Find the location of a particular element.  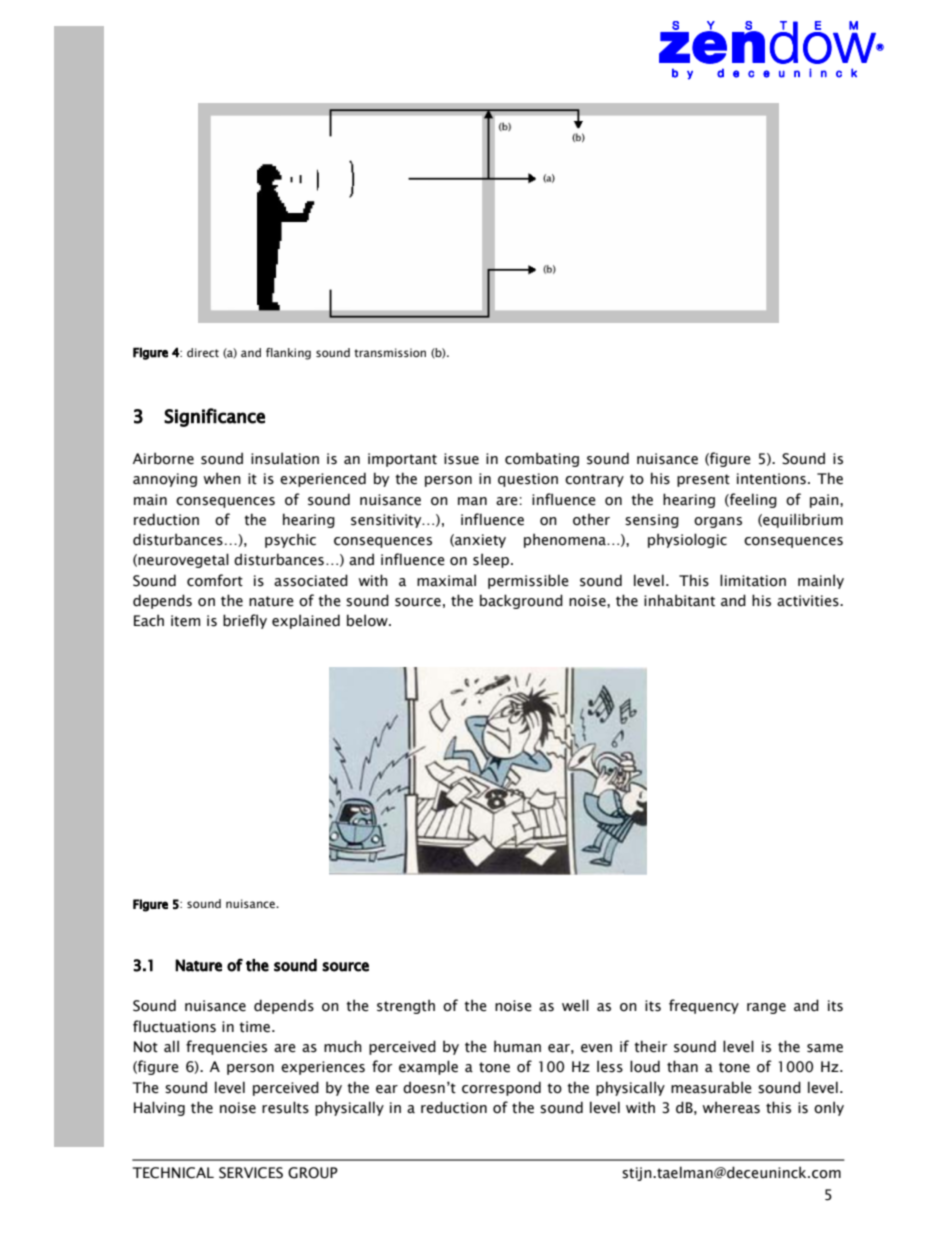

below is located at coordinates (368, 620).
